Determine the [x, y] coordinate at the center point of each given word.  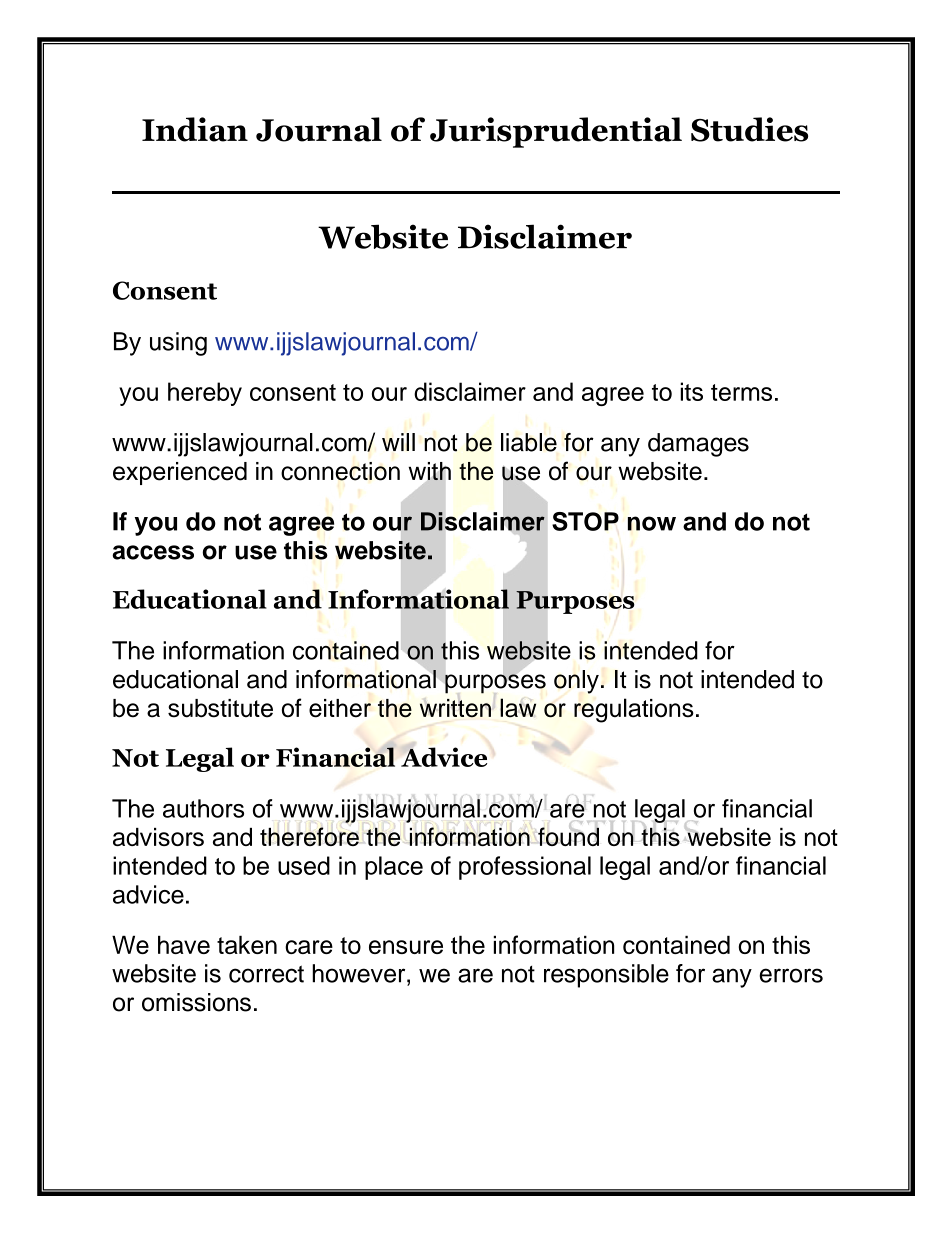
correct [266, 974]
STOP [585, 521]
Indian [195, 129]
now [652, 523]
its [691, 391]
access [153, 552]
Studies [749, 129]
